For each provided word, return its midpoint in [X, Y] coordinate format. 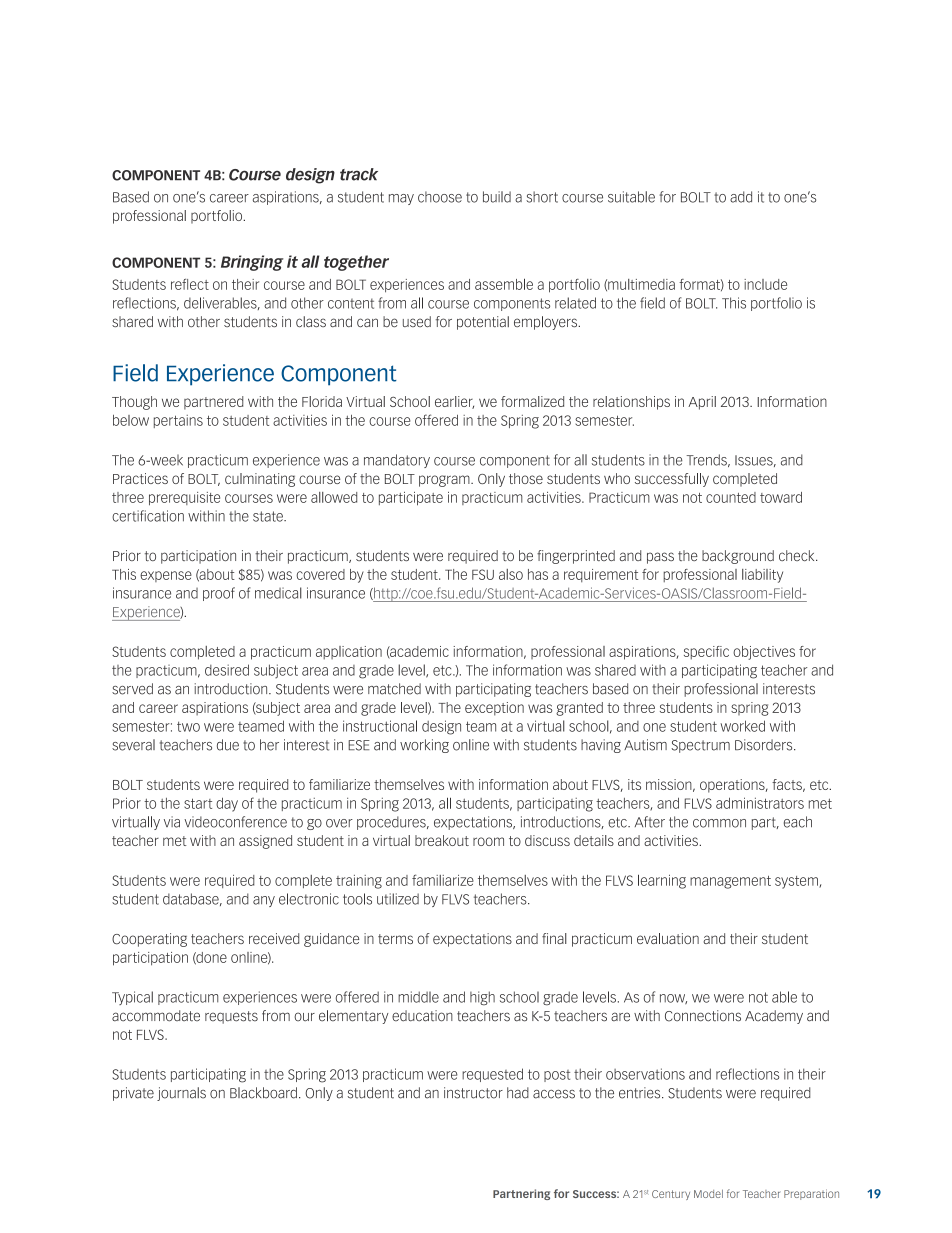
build [497, 197]
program [445, 481]
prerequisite [184, 499]
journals [181, 1094]
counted [731, 497]
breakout [442, 840]
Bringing [252, 263]
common [719, 823]
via [172, 822]
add [741, 197]
